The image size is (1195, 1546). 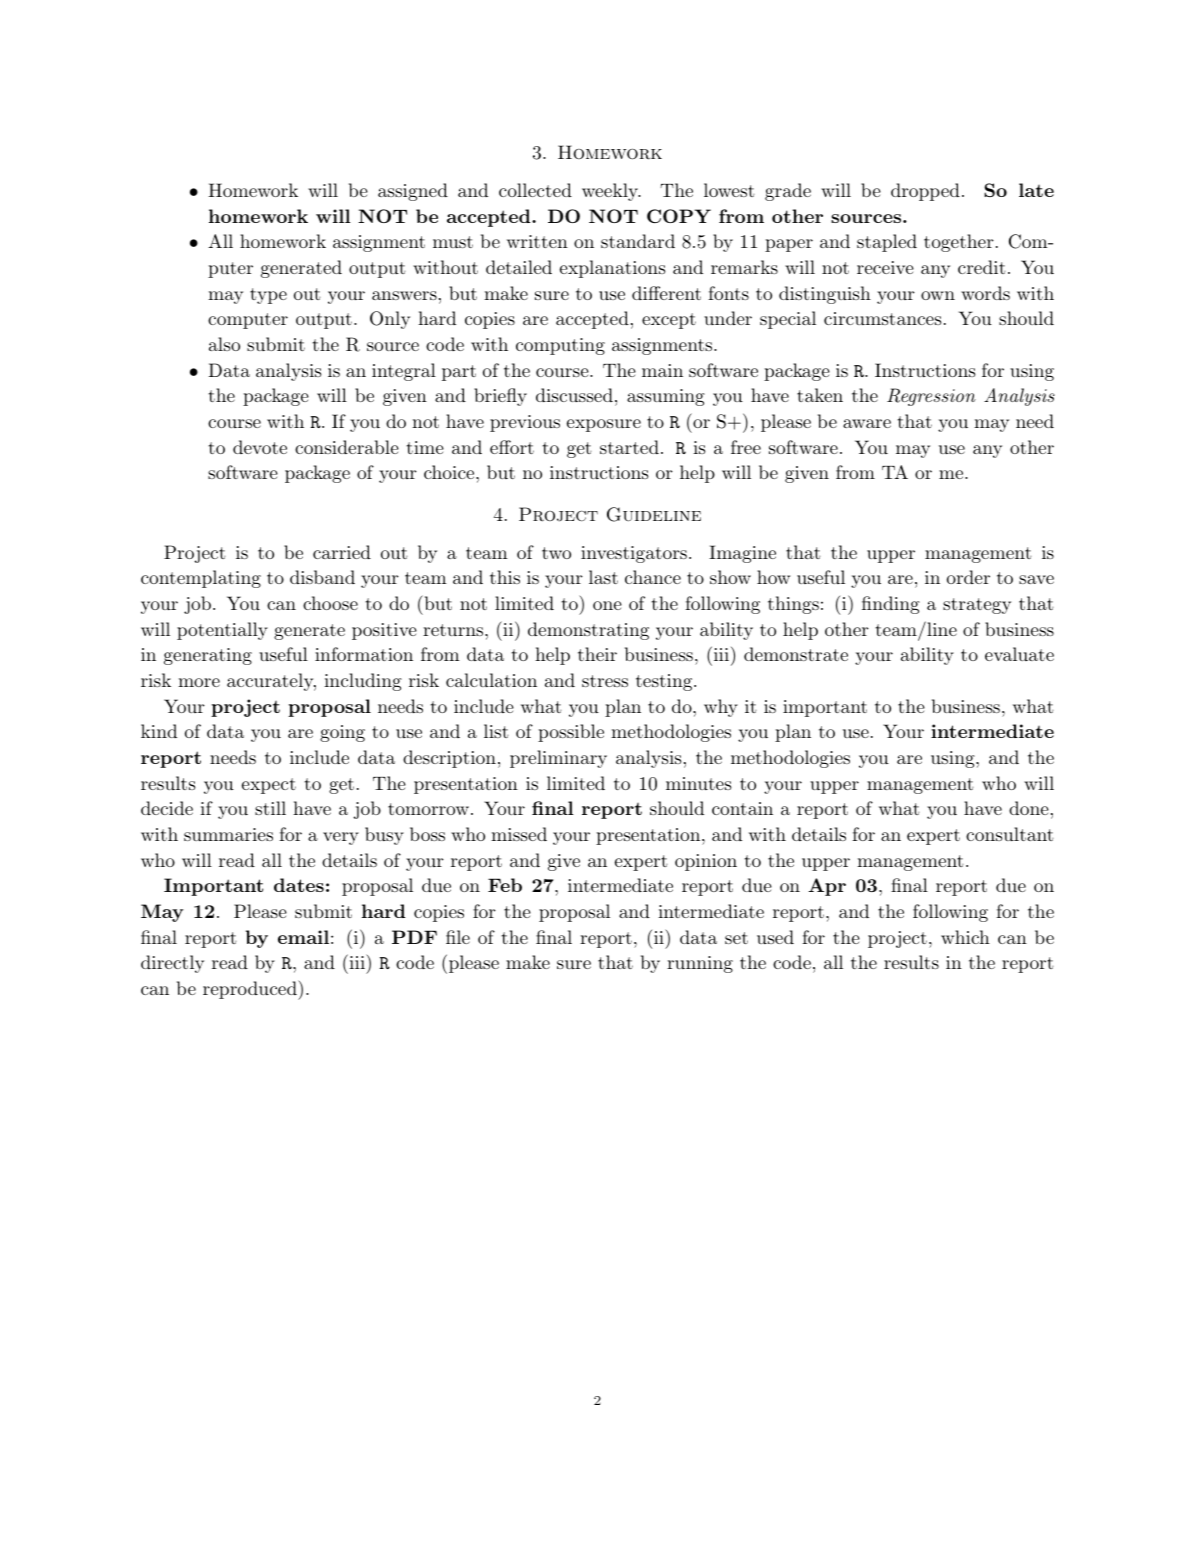 What do you see at coordinates (603, 577) in the page?
I see `last` at bounding box center [603, 577].
